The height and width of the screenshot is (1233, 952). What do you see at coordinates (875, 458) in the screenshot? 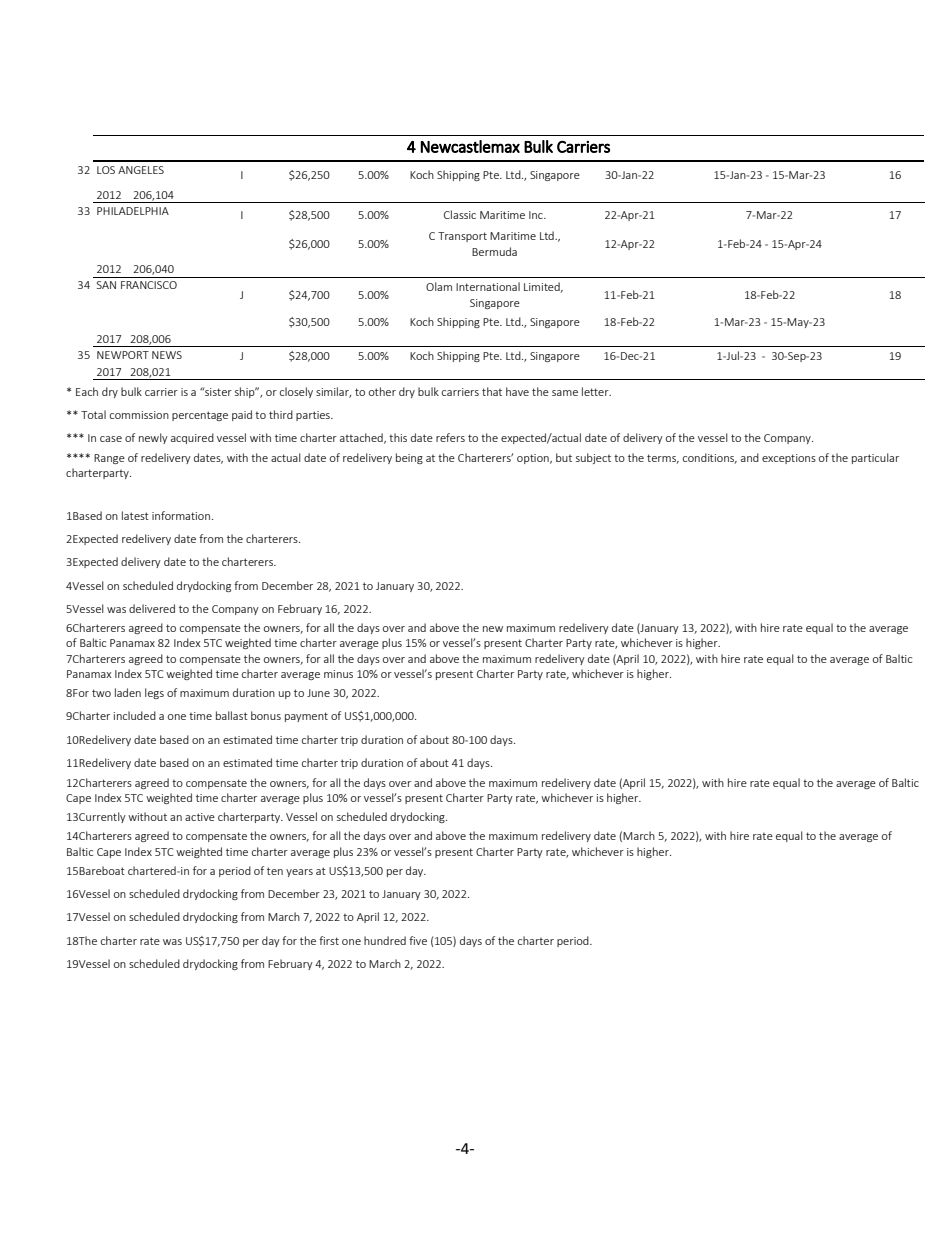
I see `particular` at bounding box center [875, 458].
